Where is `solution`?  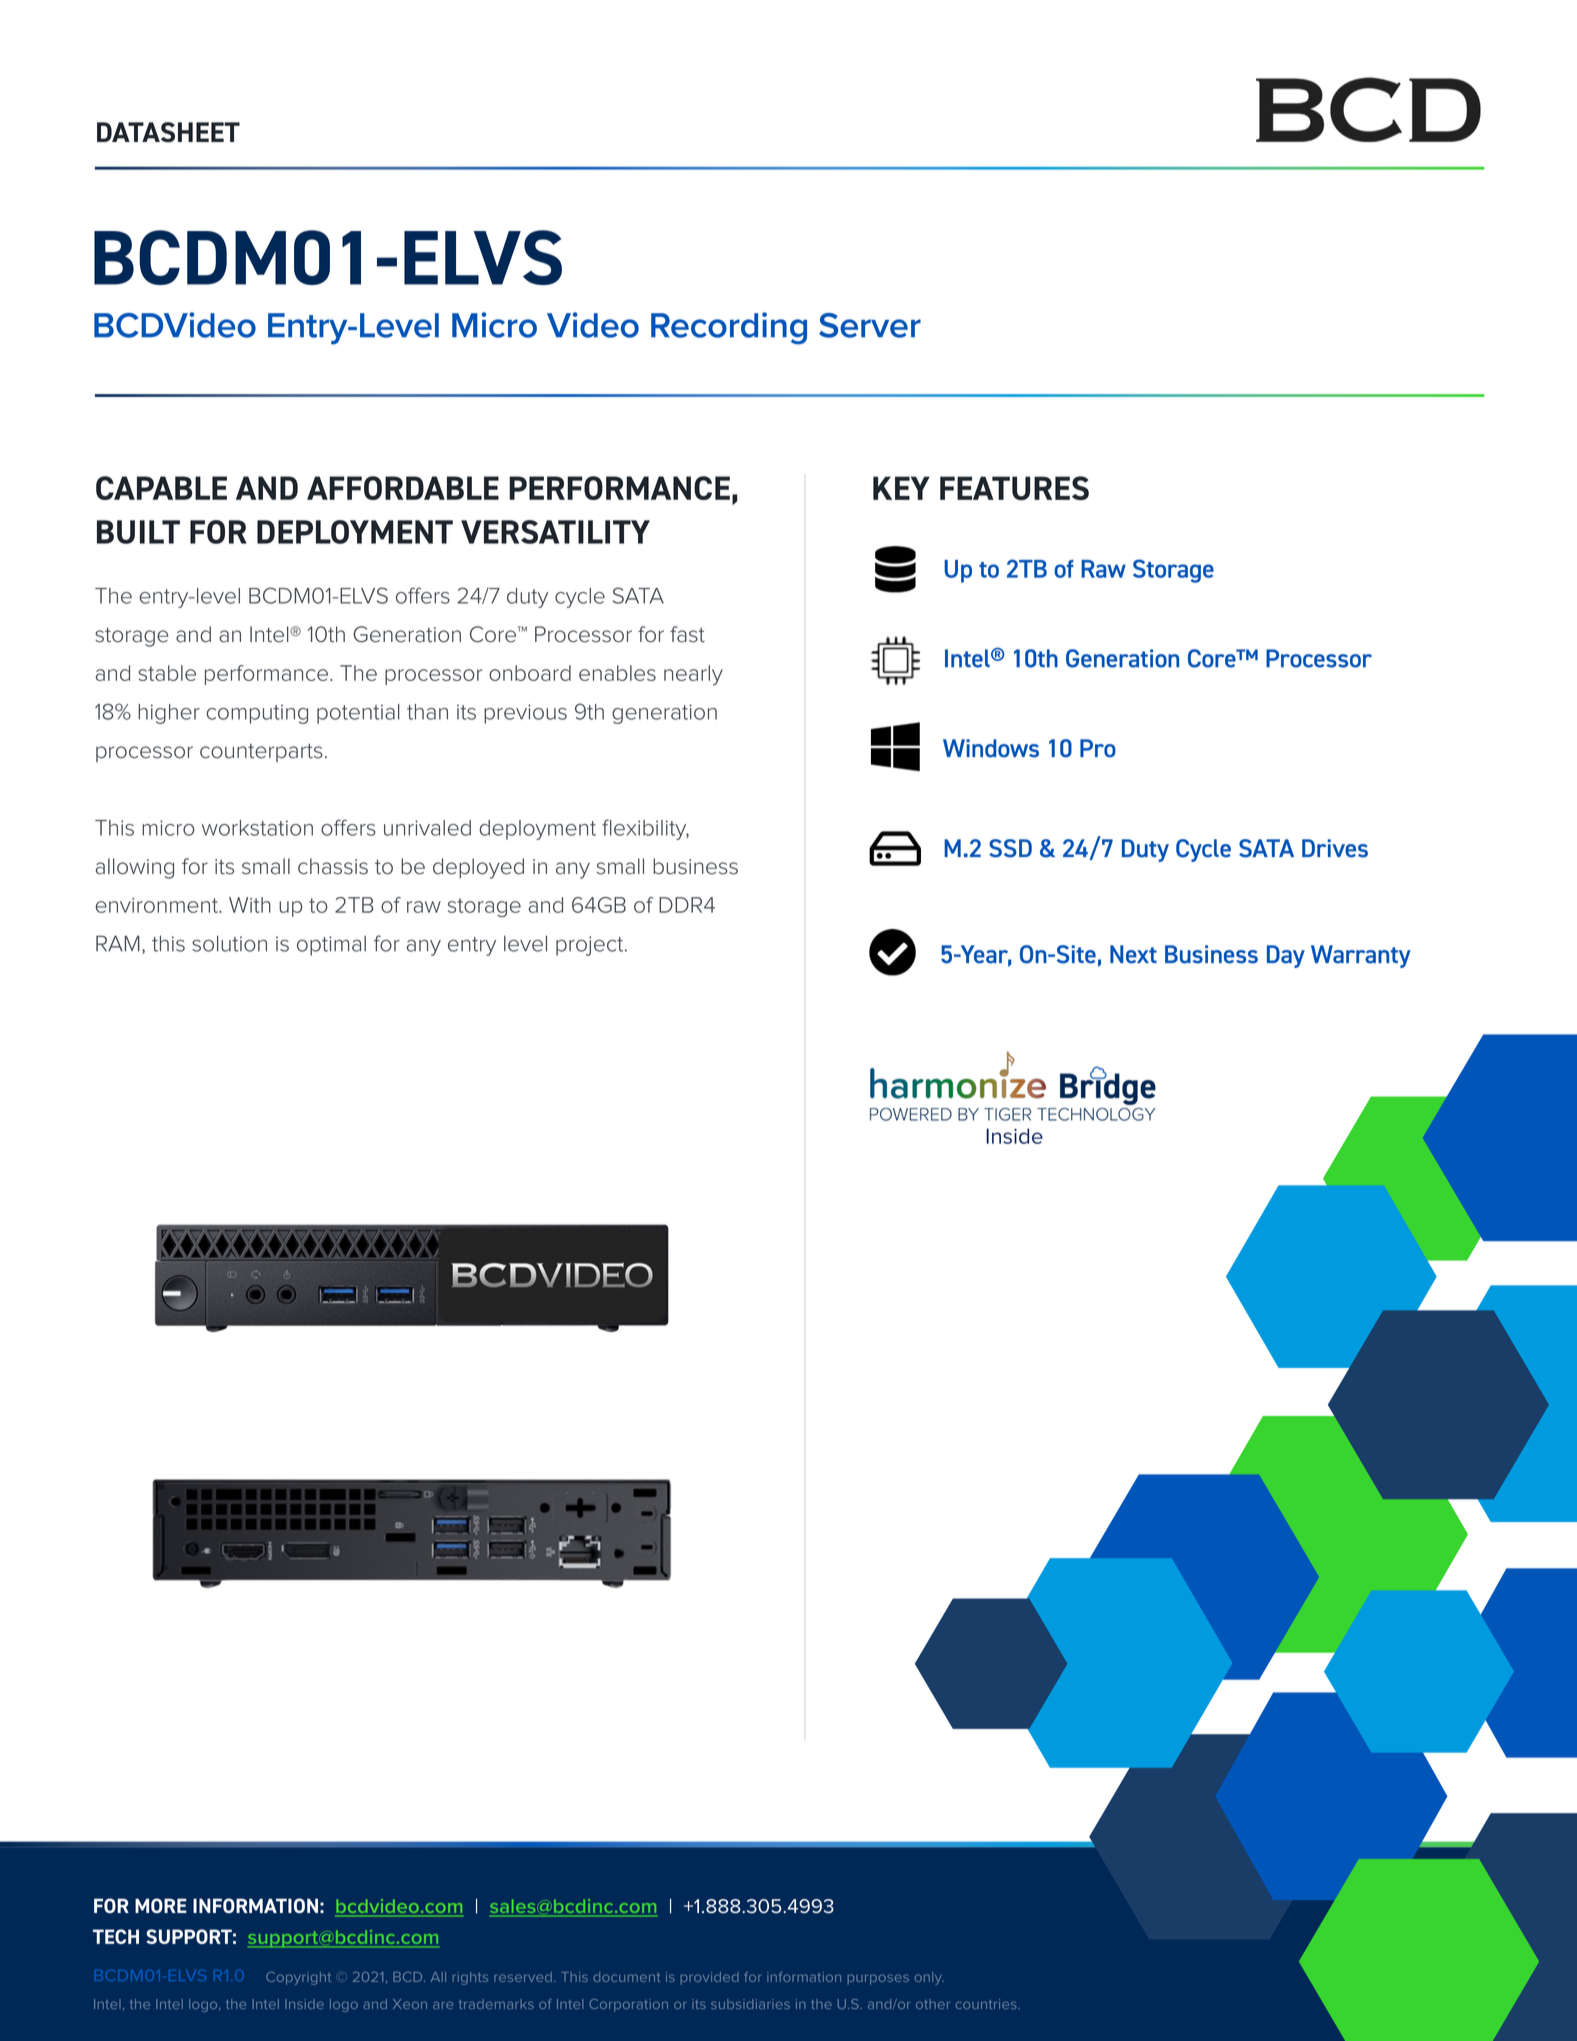 solution is located at coordinates (229, 944).
